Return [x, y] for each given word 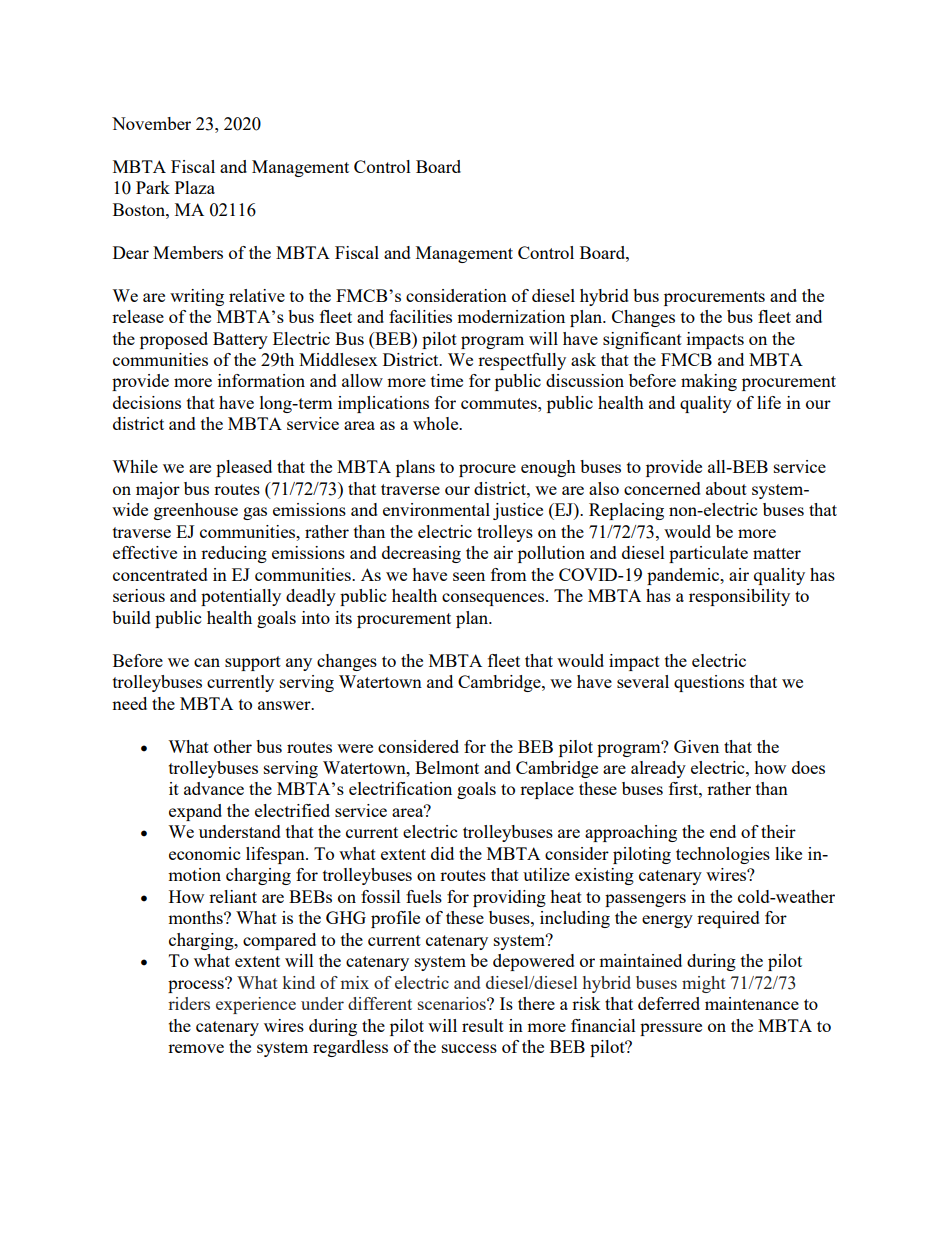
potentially [241, 597]
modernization [511, 316]
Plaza [195, 187]
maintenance [752, 1003]
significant [642, 340]
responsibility [739, 597]
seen [469, 576]
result [483, 1025]
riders [189, 1003]
